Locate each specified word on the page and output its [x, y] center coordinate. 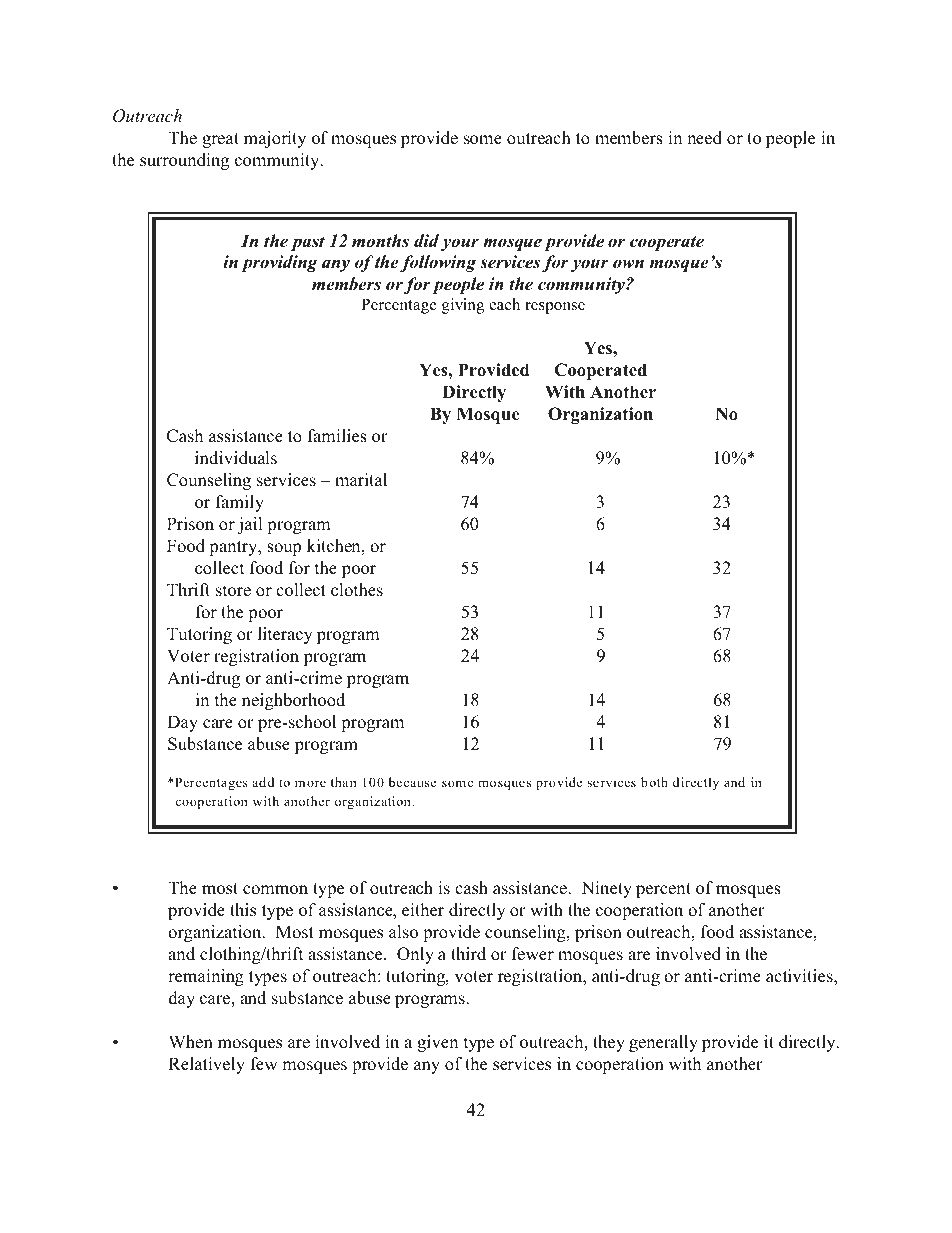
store [233, 591]
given [437, 1043]
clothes [357, 590]
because [412, 782]
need [704, 138]
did [426, 241]
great [220, 140]
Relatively [207, 1065]
